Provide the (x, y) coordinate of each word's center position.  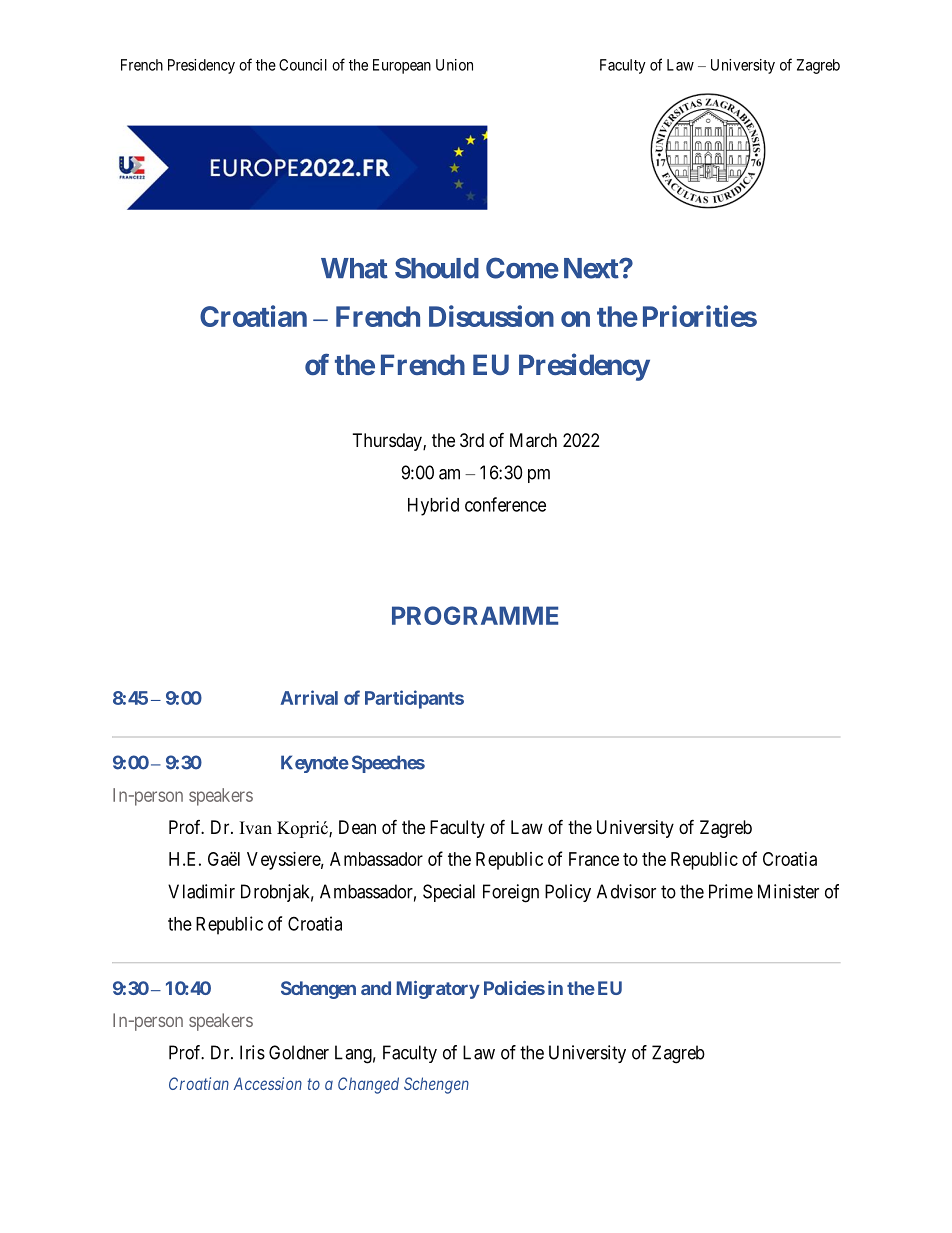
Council (303, 65)
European (402, 66)
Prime (731, 891)
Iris (252, 1052)
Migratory (438, 990)
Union (454, 65)
